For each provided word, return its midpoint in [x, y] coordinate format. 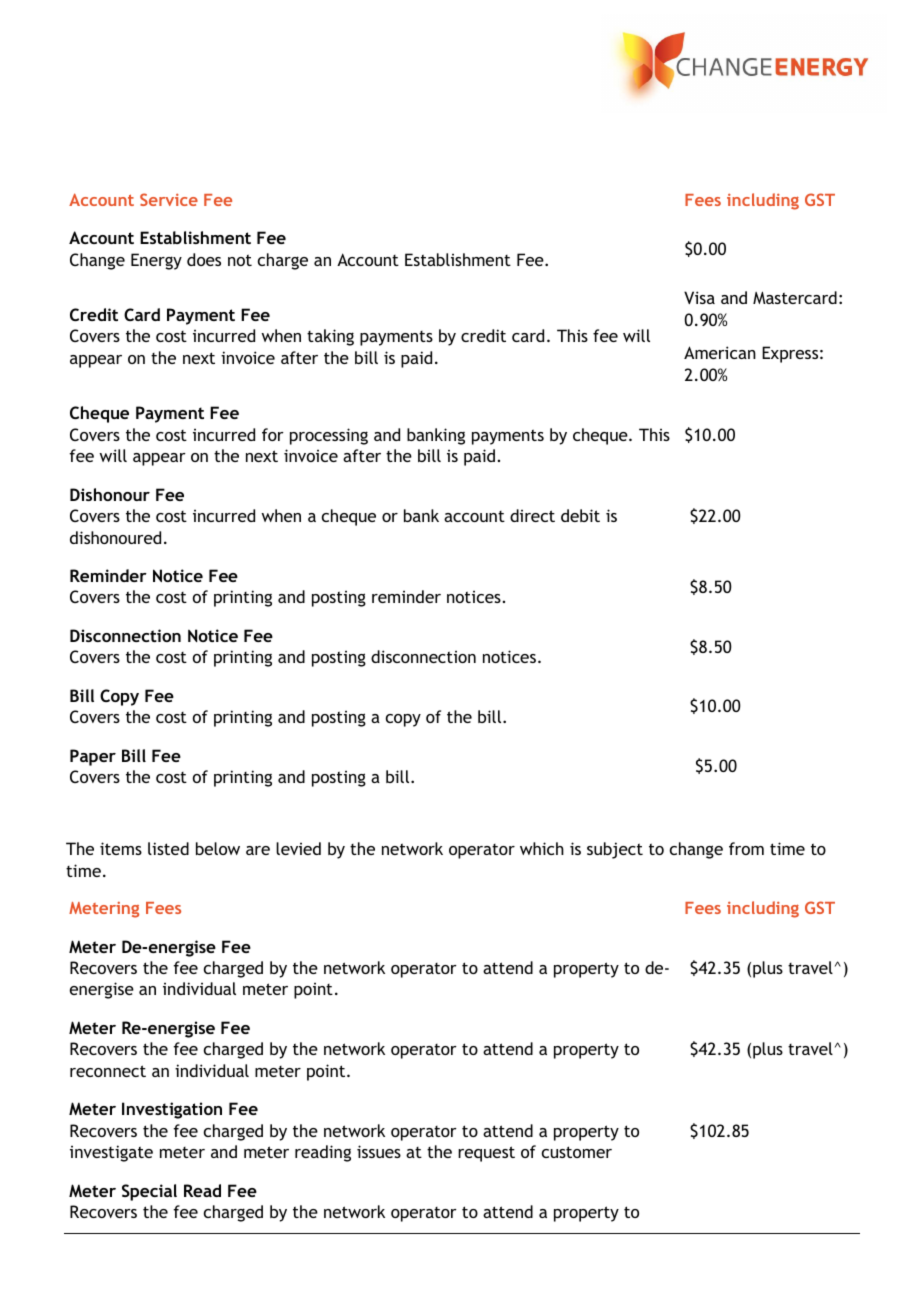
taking [330, 337]
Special [149, 1192]
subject [615, 850]
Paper [93, 757]
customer [577, 1152]
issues [379, 1151]
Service [169, 199]
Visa [699, 297]
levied [298, 848]
